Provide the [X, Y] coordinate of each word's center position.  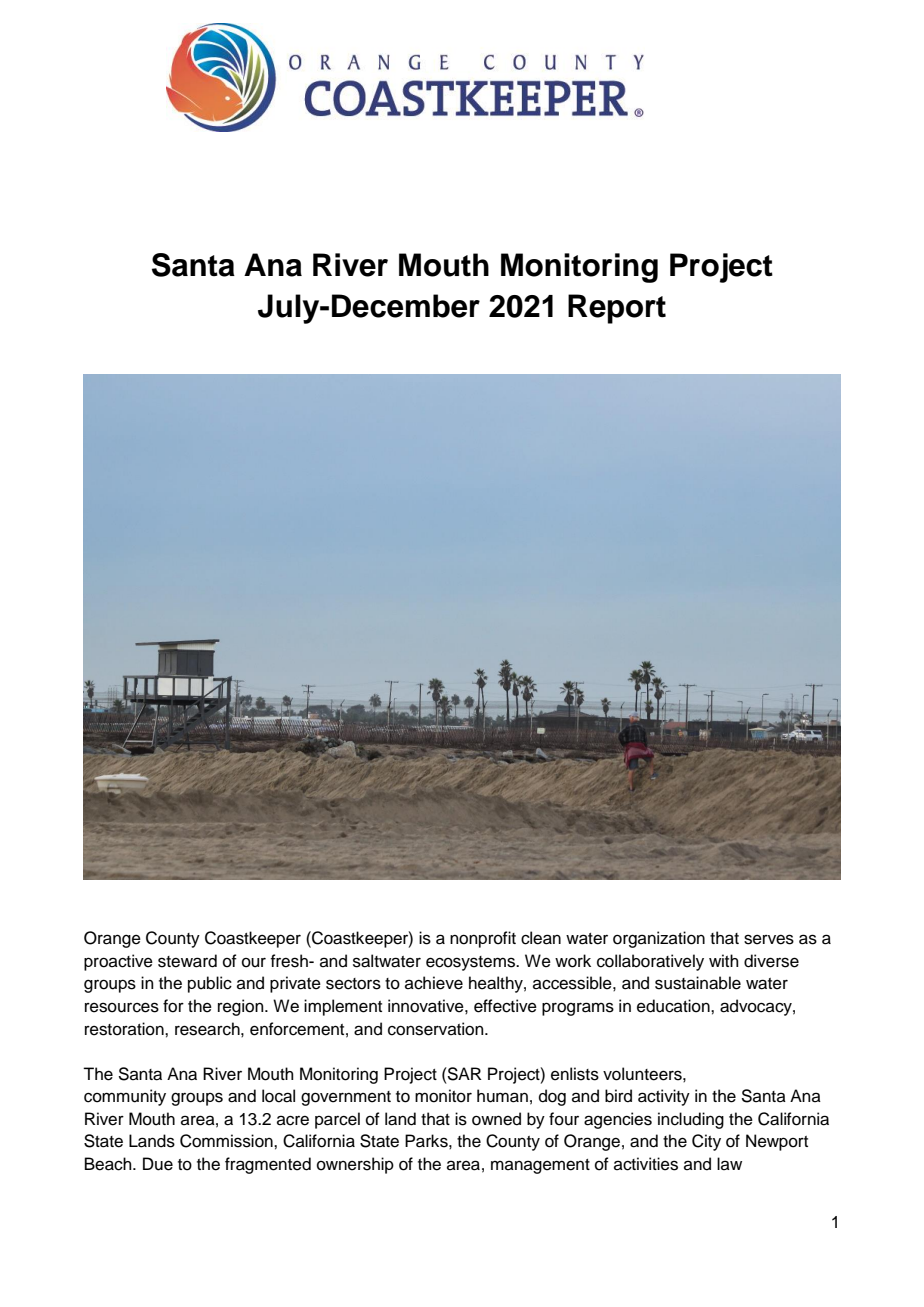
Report [617, 309]
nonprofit [483, 939]
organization [659, 939]
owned [496, 1119]
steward [187, 961]
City [706, 1142]
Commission [227, 1141]
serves [769, 939]
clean [541, 938]
